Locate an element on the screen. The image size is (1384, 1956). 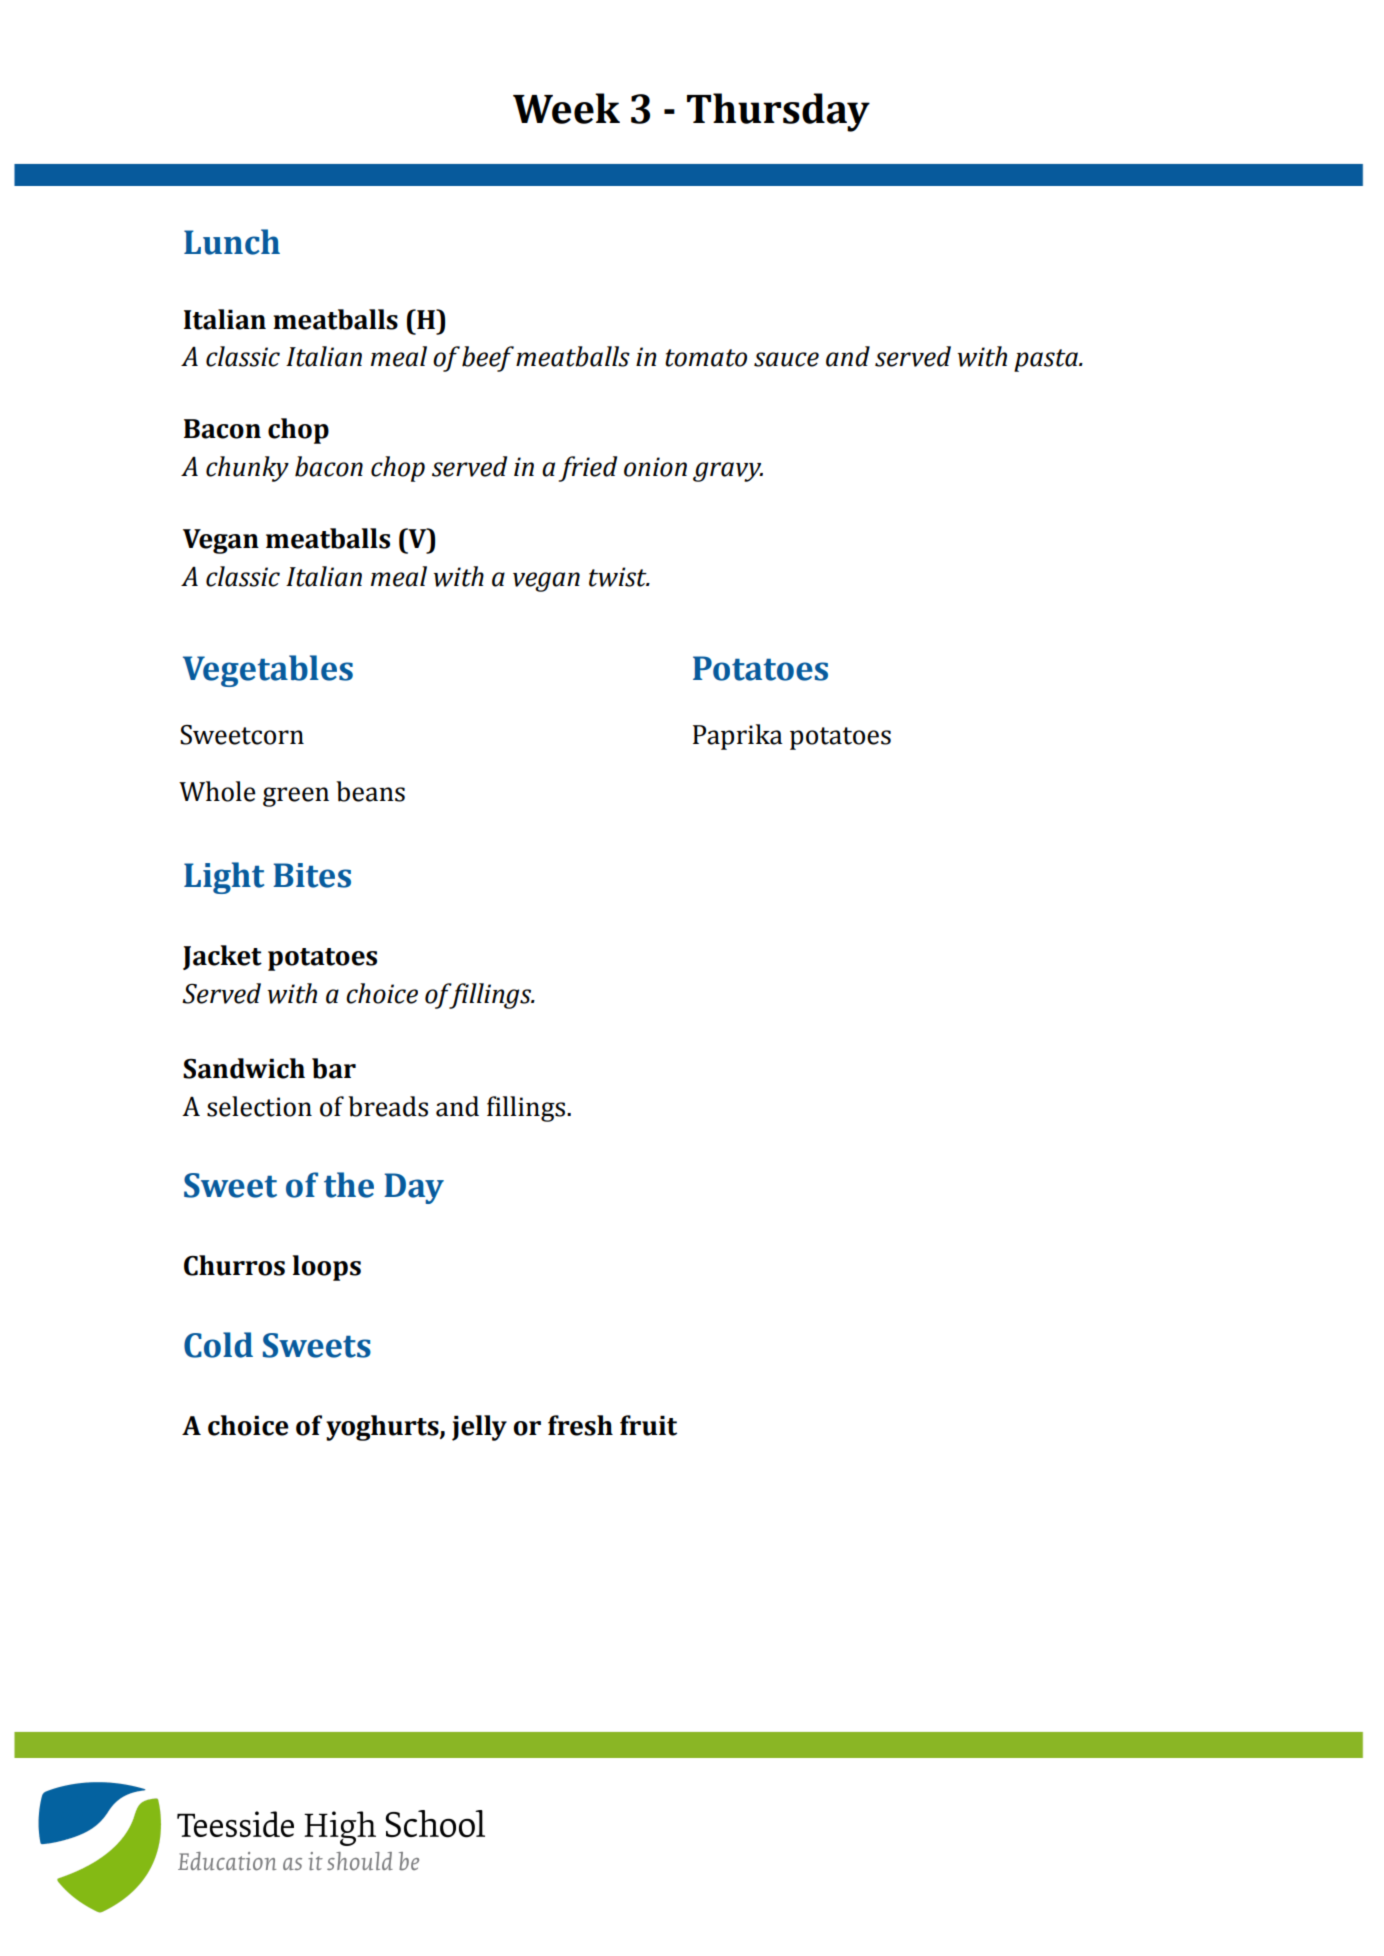
Lunch is located at coordinates (232, 242).
